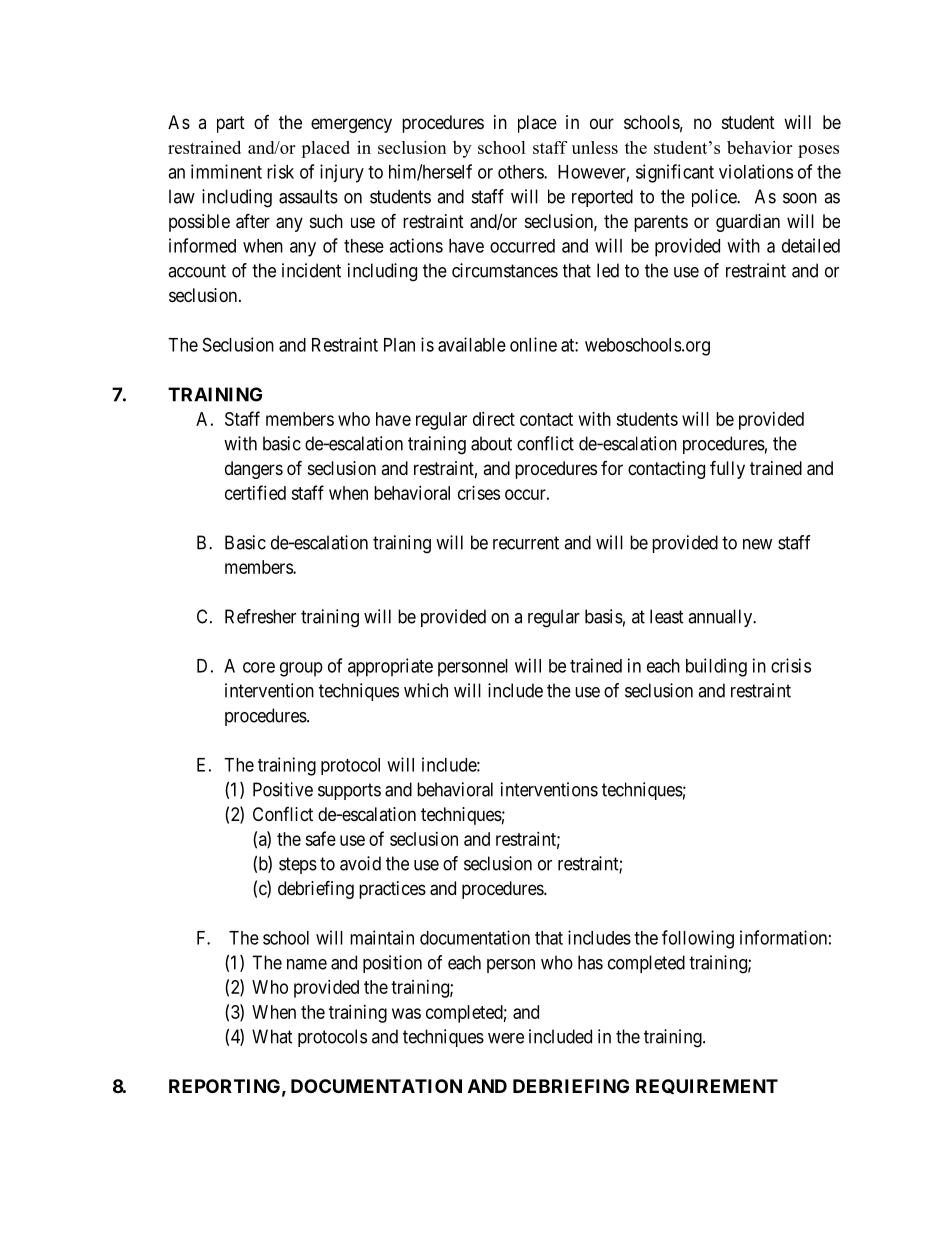 This page has width=952, height=1233. Describe the element at coordinates (298, 865) in the page. I see `steps` at that location.
